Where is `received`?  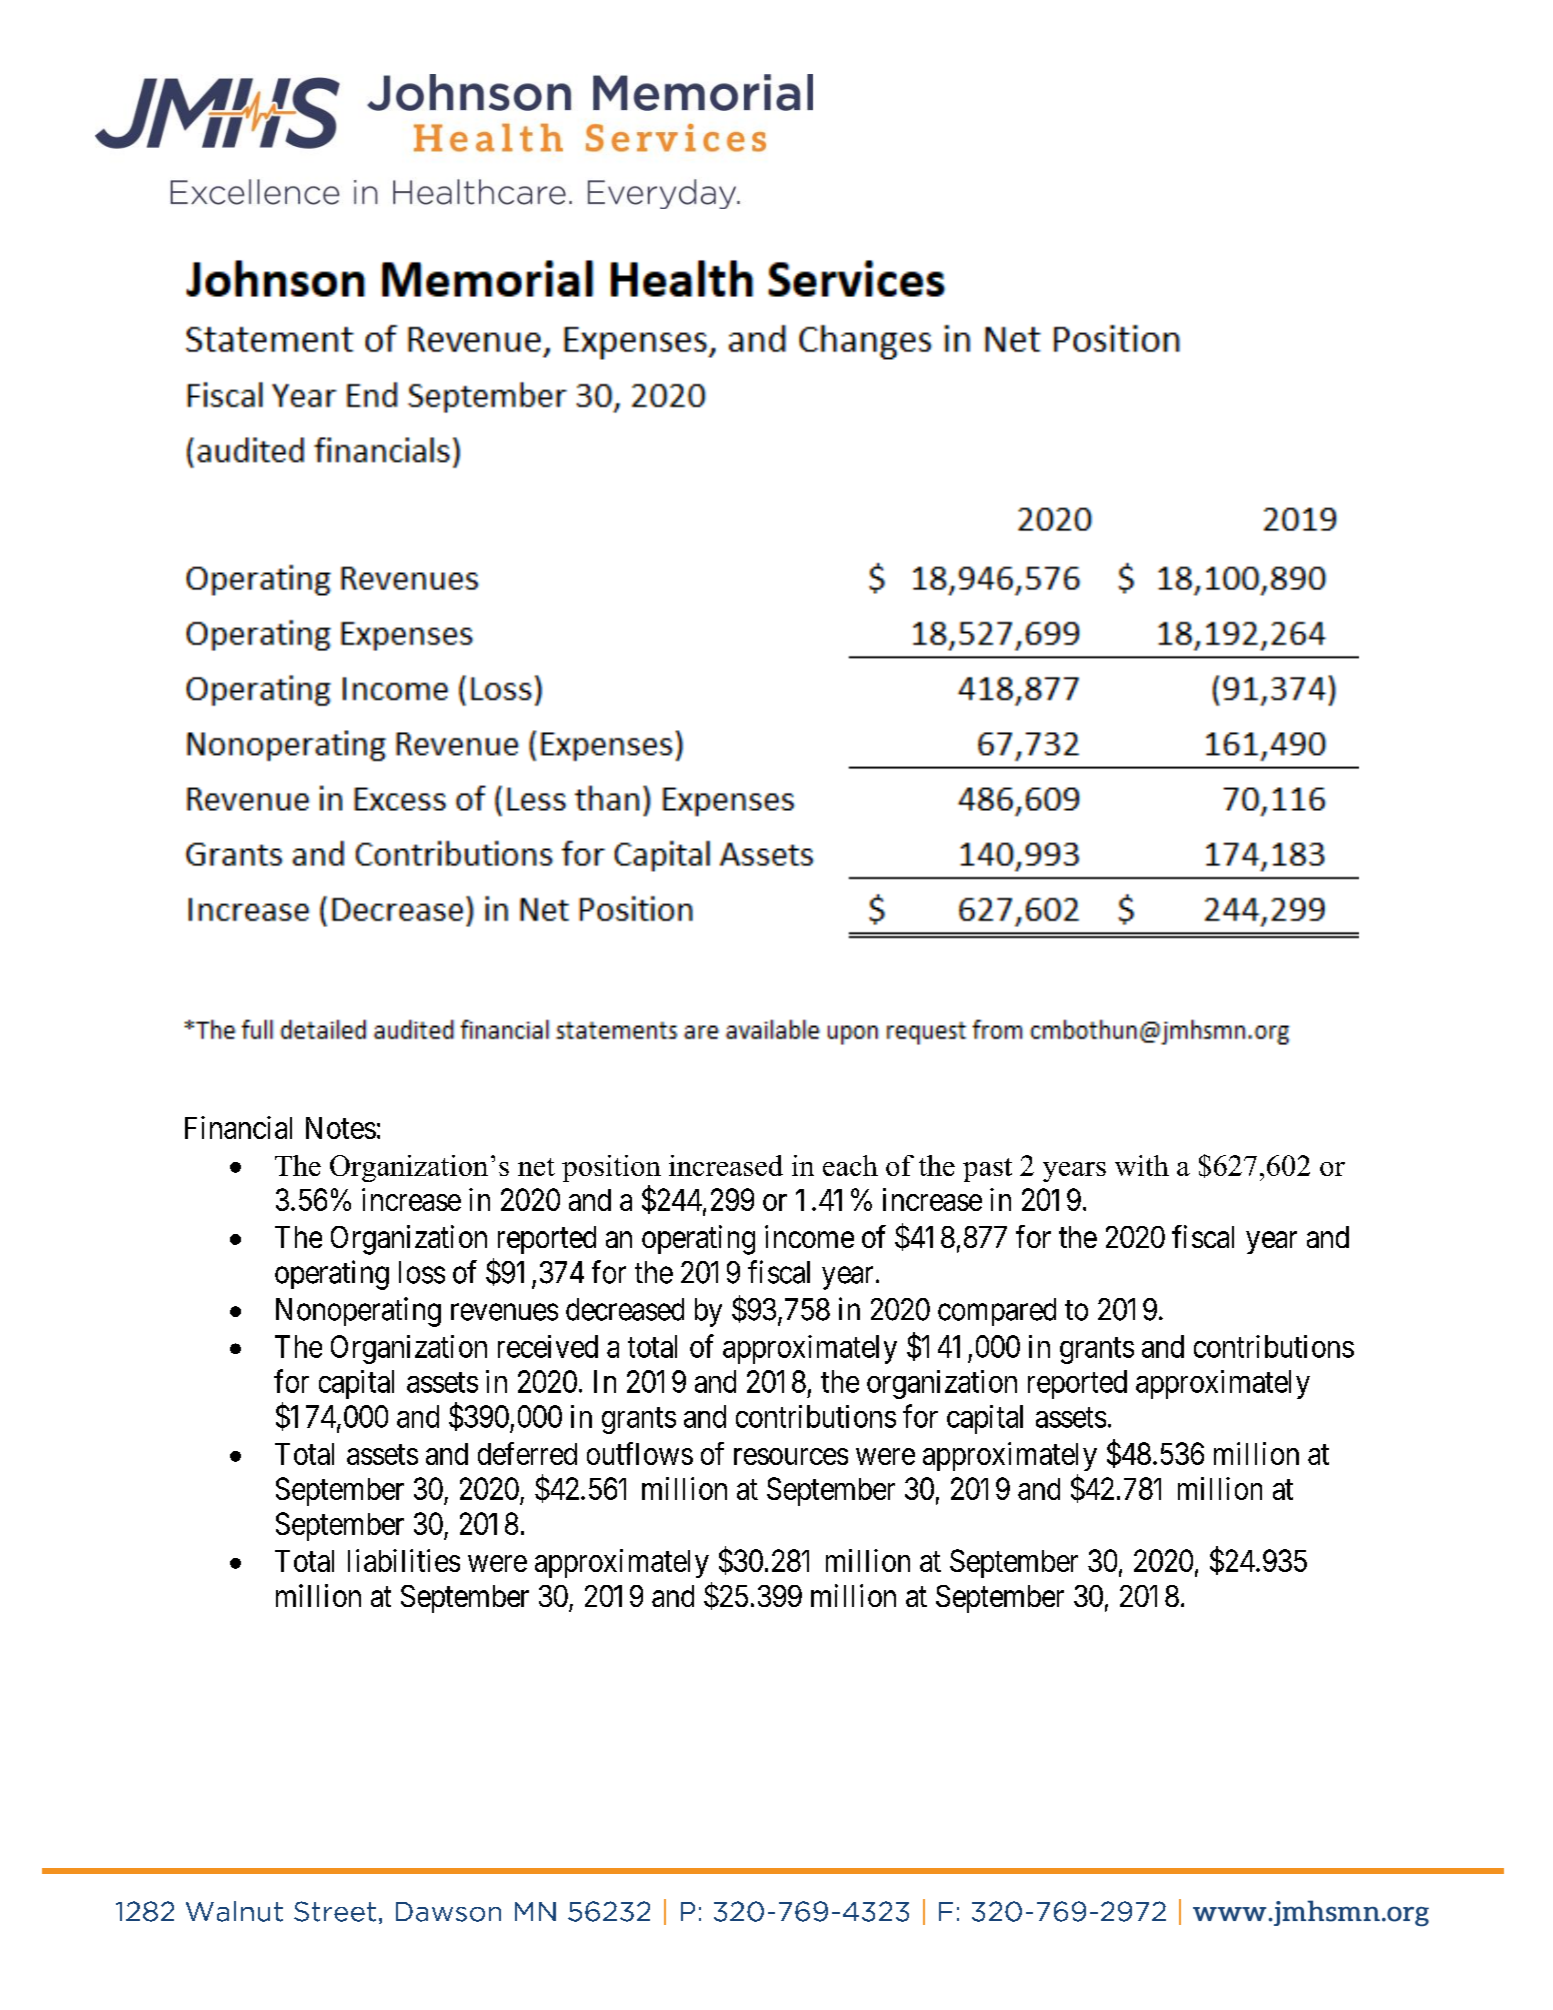
received is located at coordinates (548, 1346).
